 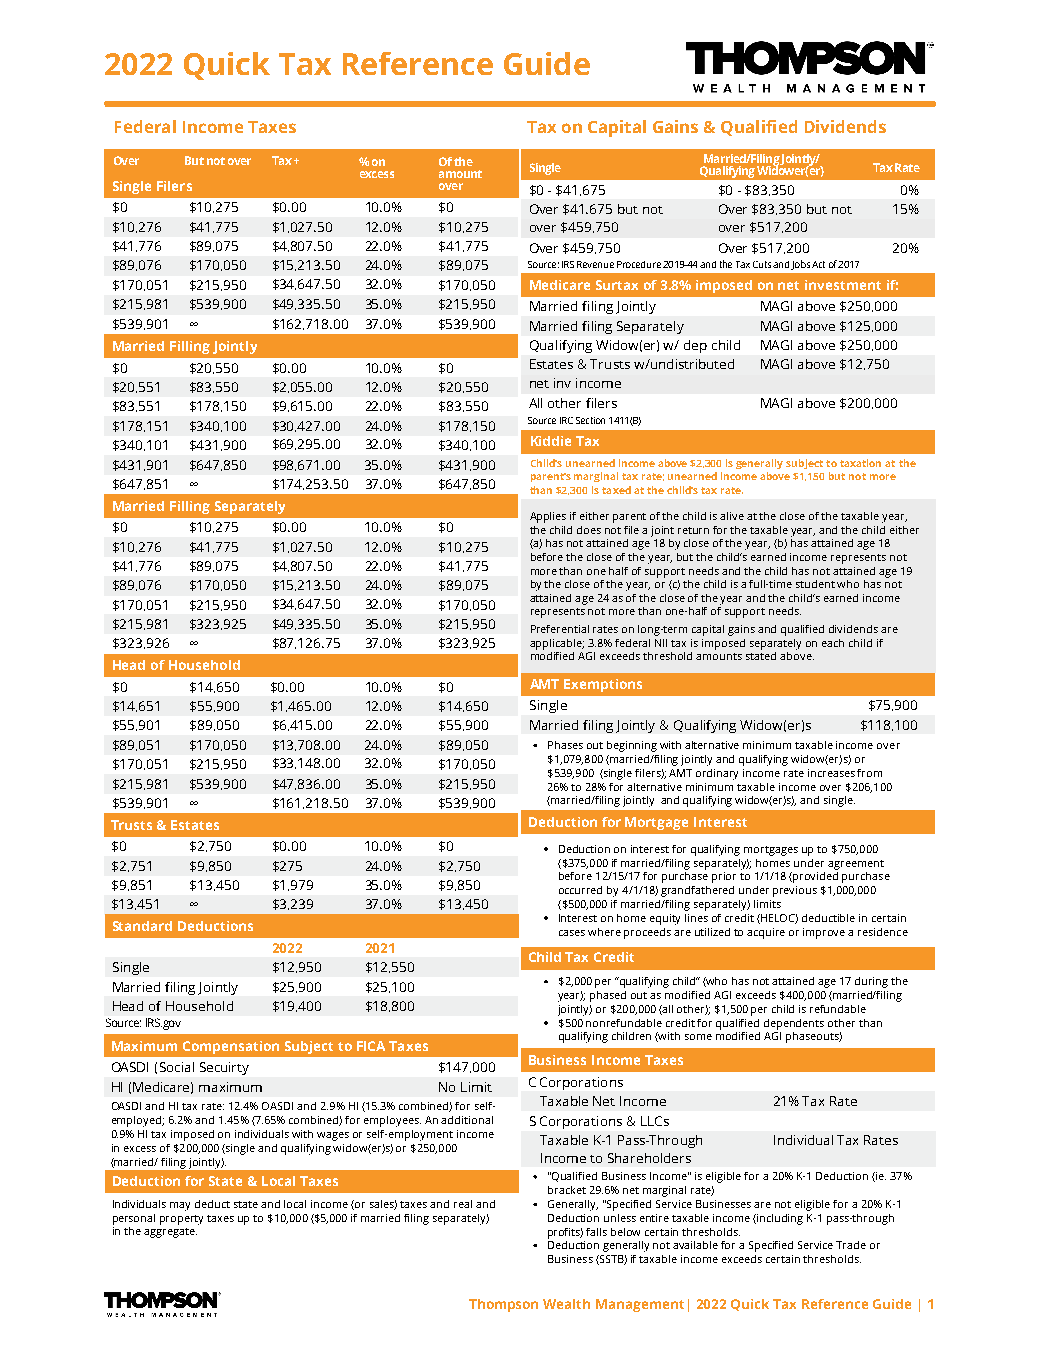 What do you see at coordinates (800, 265) in the page?
I see `Jobs` at bounding box center [800, 265].
